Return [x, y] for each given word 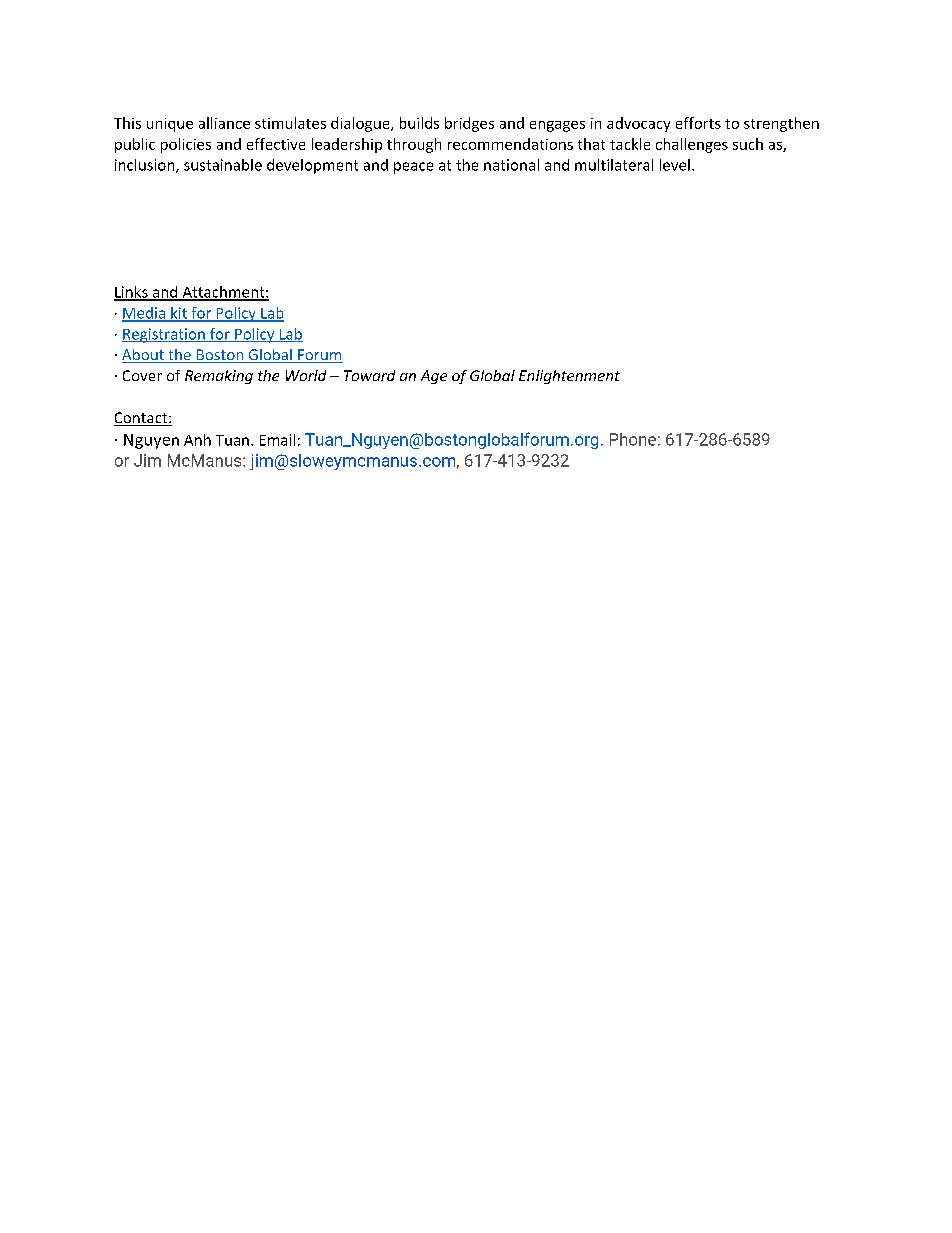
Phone [633, 439]
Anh [197, 440]
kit [179, 314]
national [511, 165]
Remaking [219, 377]
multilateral [614, 165]
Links [132, 293]
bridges [469, 124]
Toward [369, 375]
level [675, 165]
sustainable [223, 165]
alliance [224, 123]
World [306, 375]
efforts [698, 123]
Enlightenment [569, 377]
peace [413, 168]
